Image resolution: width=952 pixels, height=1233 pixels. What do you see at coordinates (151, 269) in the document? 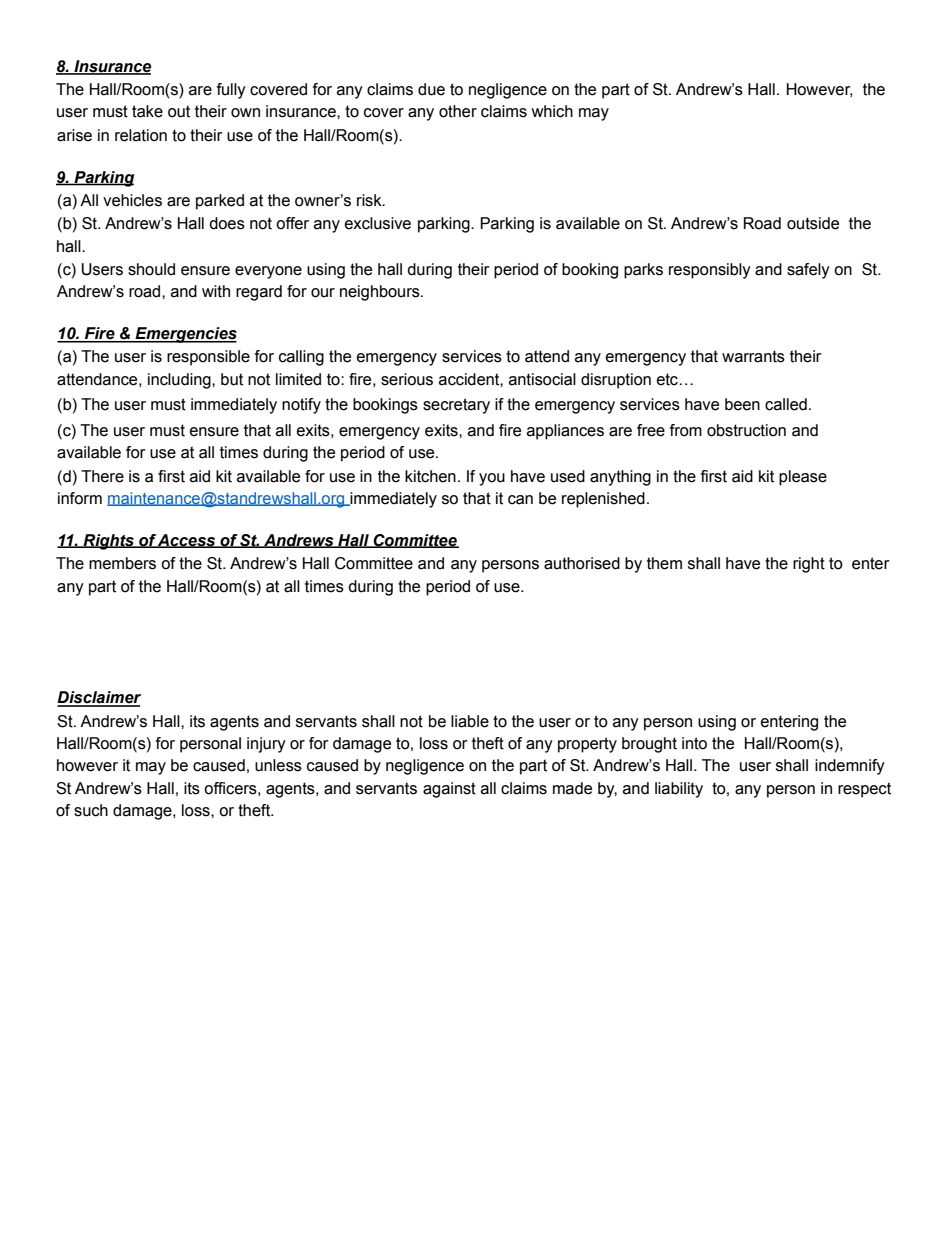
I see `should` at bounding box center [151, 269].
